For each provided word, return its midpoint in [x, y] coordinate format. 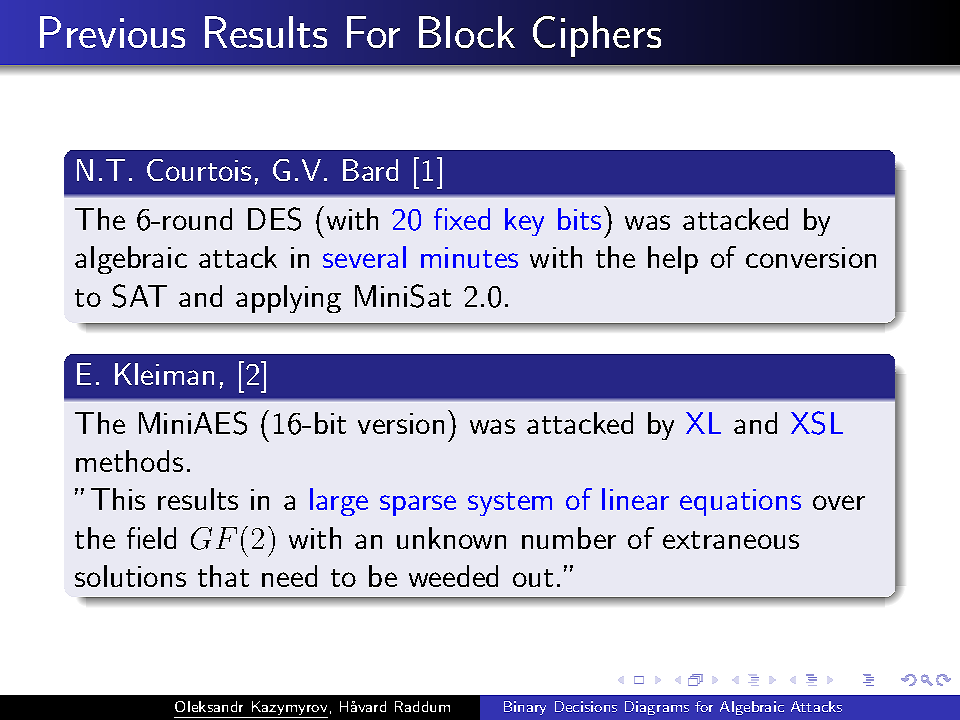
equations [740, 502]
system [510, 504]
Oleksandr [209, 706]
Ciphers [597, 36]
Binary [525, 708]
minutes [469, 257]
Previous [112, 32]
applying [288, 299]
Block [467, 32]
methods [129, 461]
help [673, 260]
